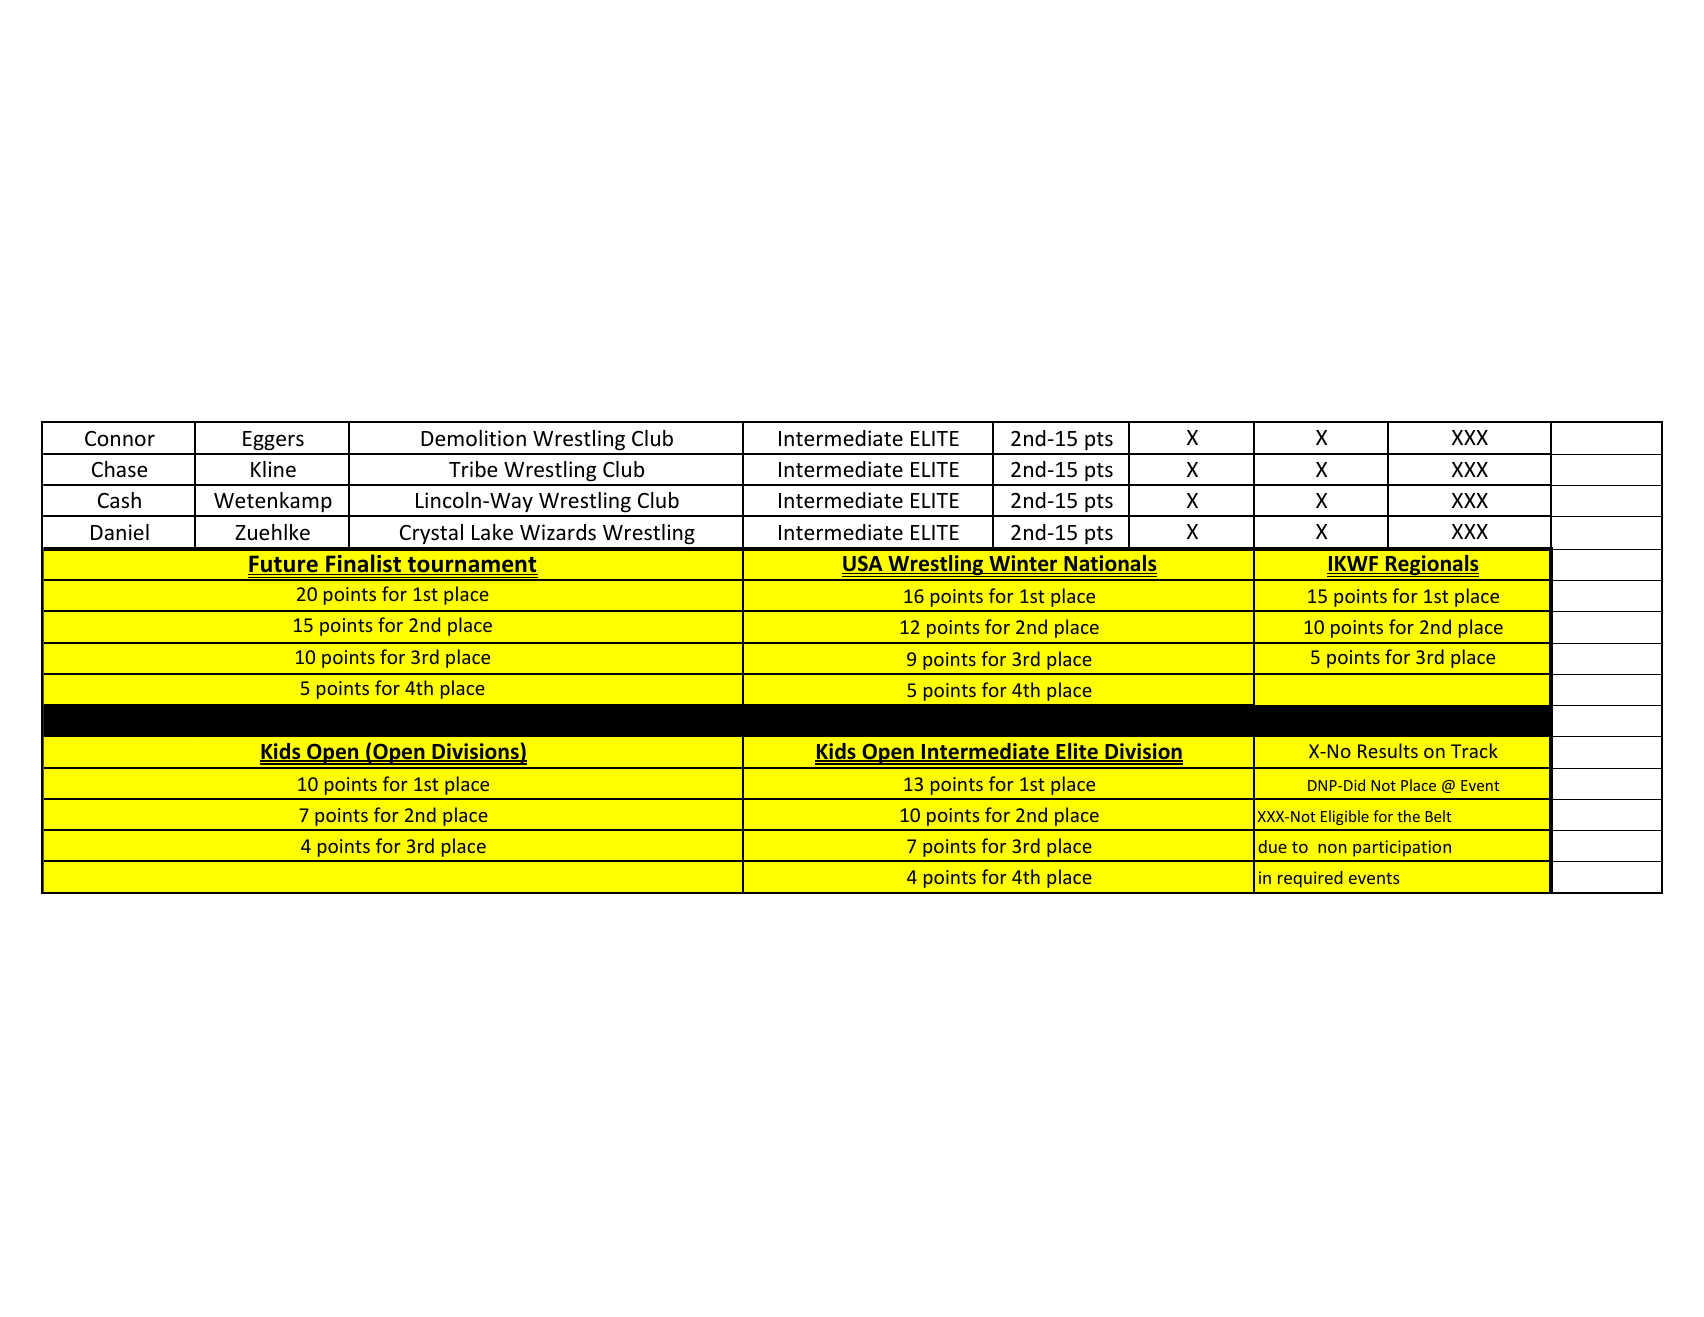 Image resolution: width=1704 pixels, height=1317 pixels. What do you see at coordinates (1388, 750) in the screenshot?
I see `Results` at bounding box center [1388, 750].
